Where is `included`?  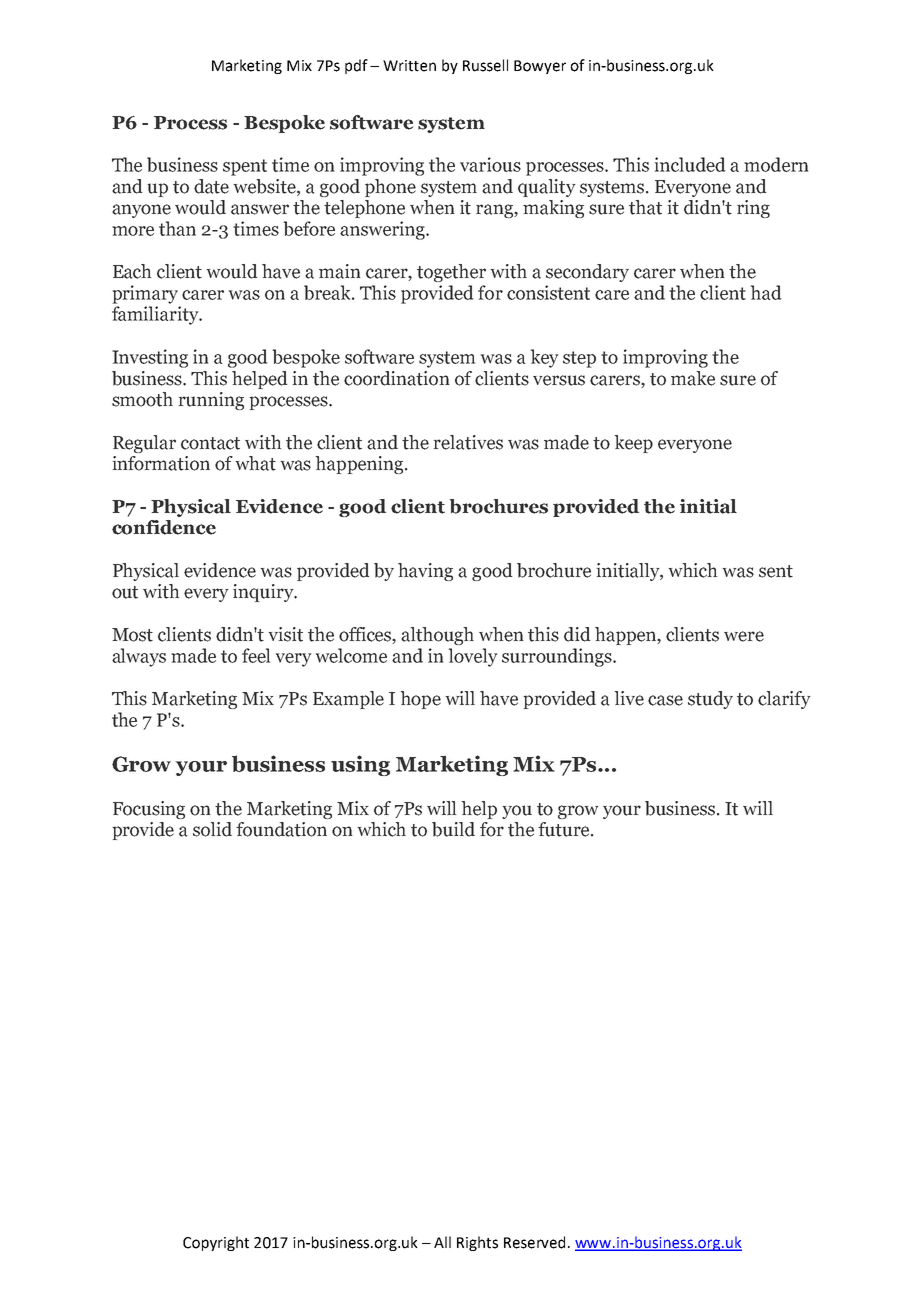
included is located at coordinates (690, 164).
